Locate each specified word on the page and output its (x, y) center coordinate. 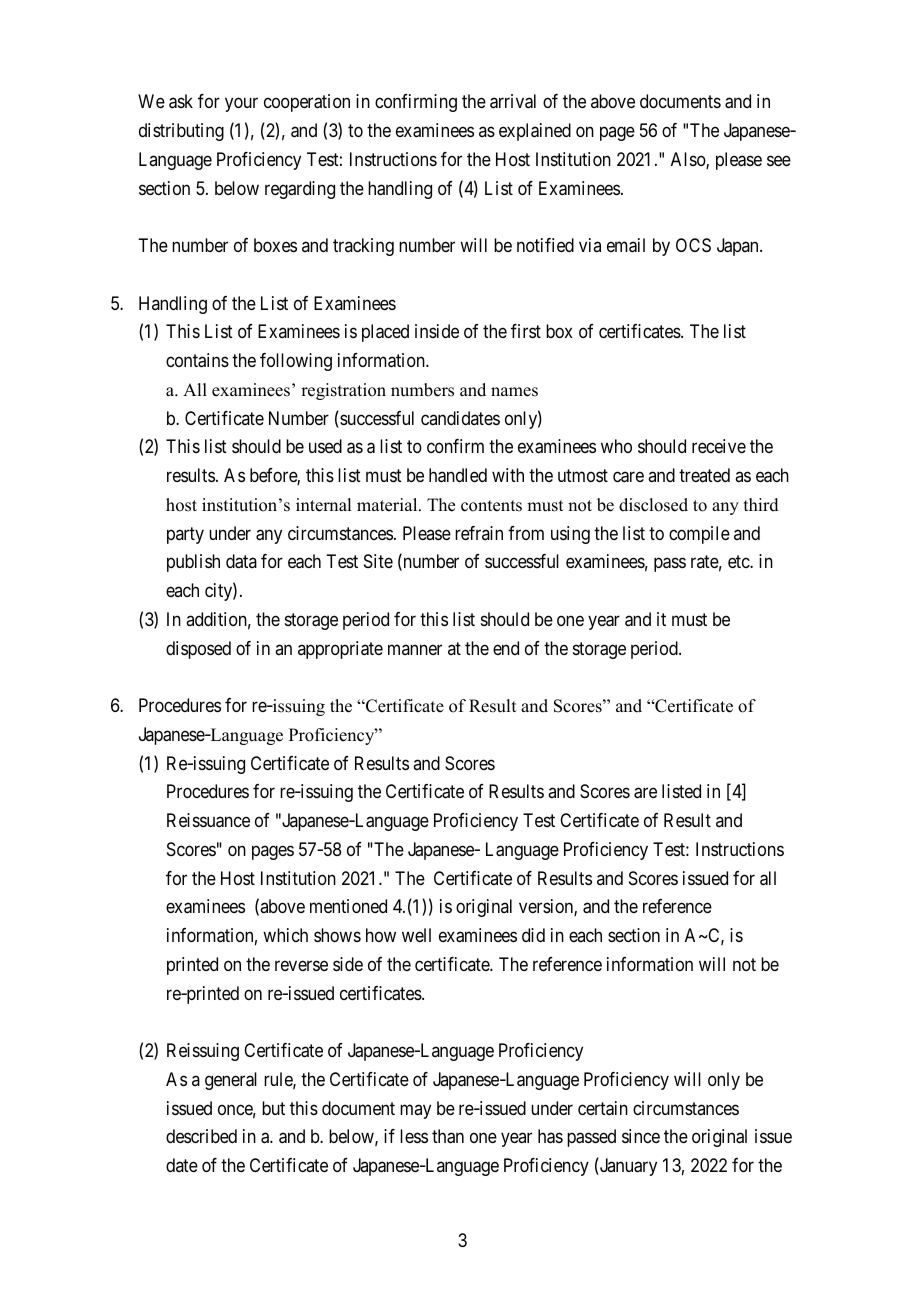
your (241, 105)
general (231, 1081)
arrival (513, 101)
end (506, 648)
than (448, 1136)
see (779, 160)
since (641, 1136)
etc (739, 562)
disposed (198, 650)
